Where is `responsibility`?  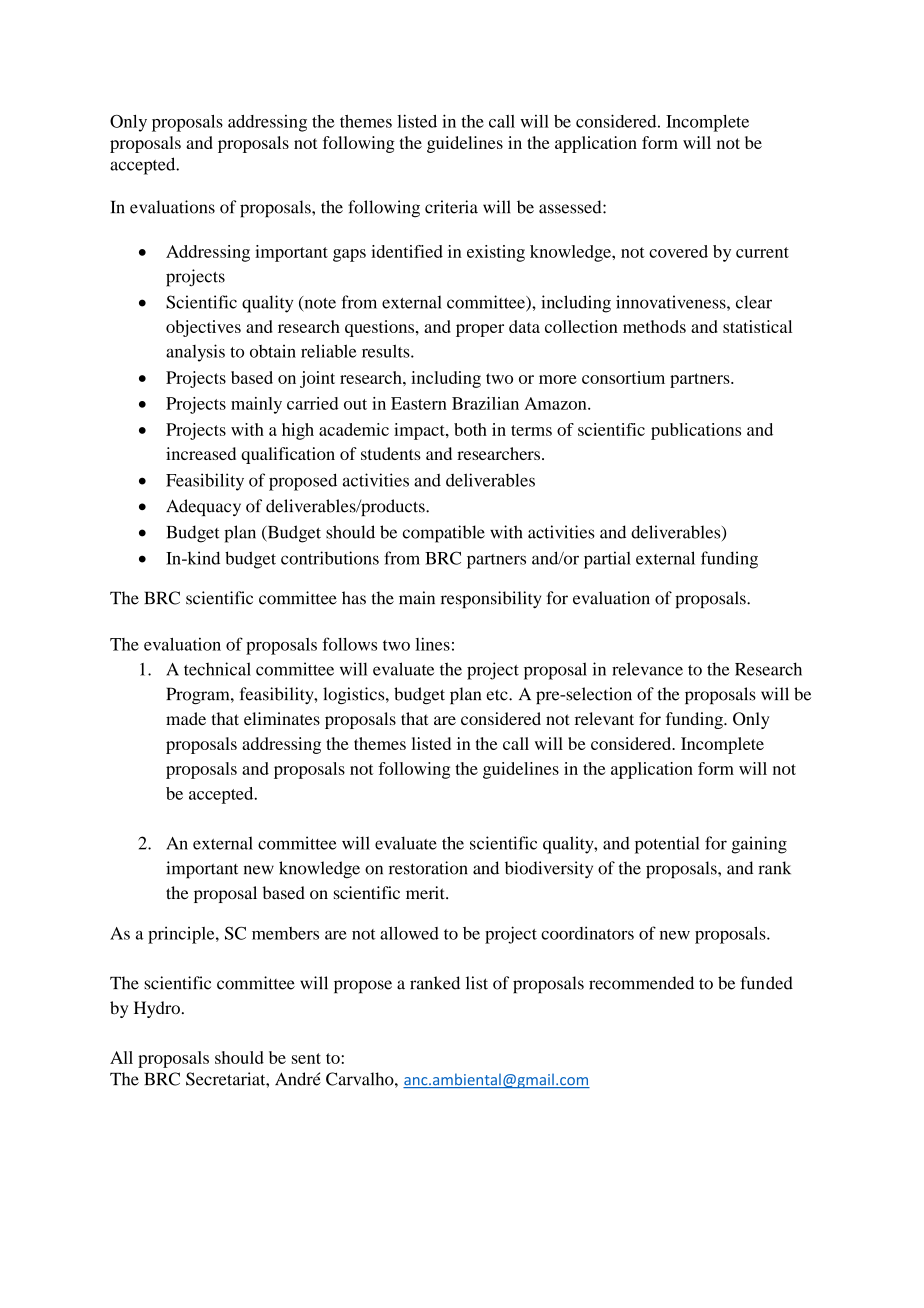
responsibility is located at coordinates (491, 599).
